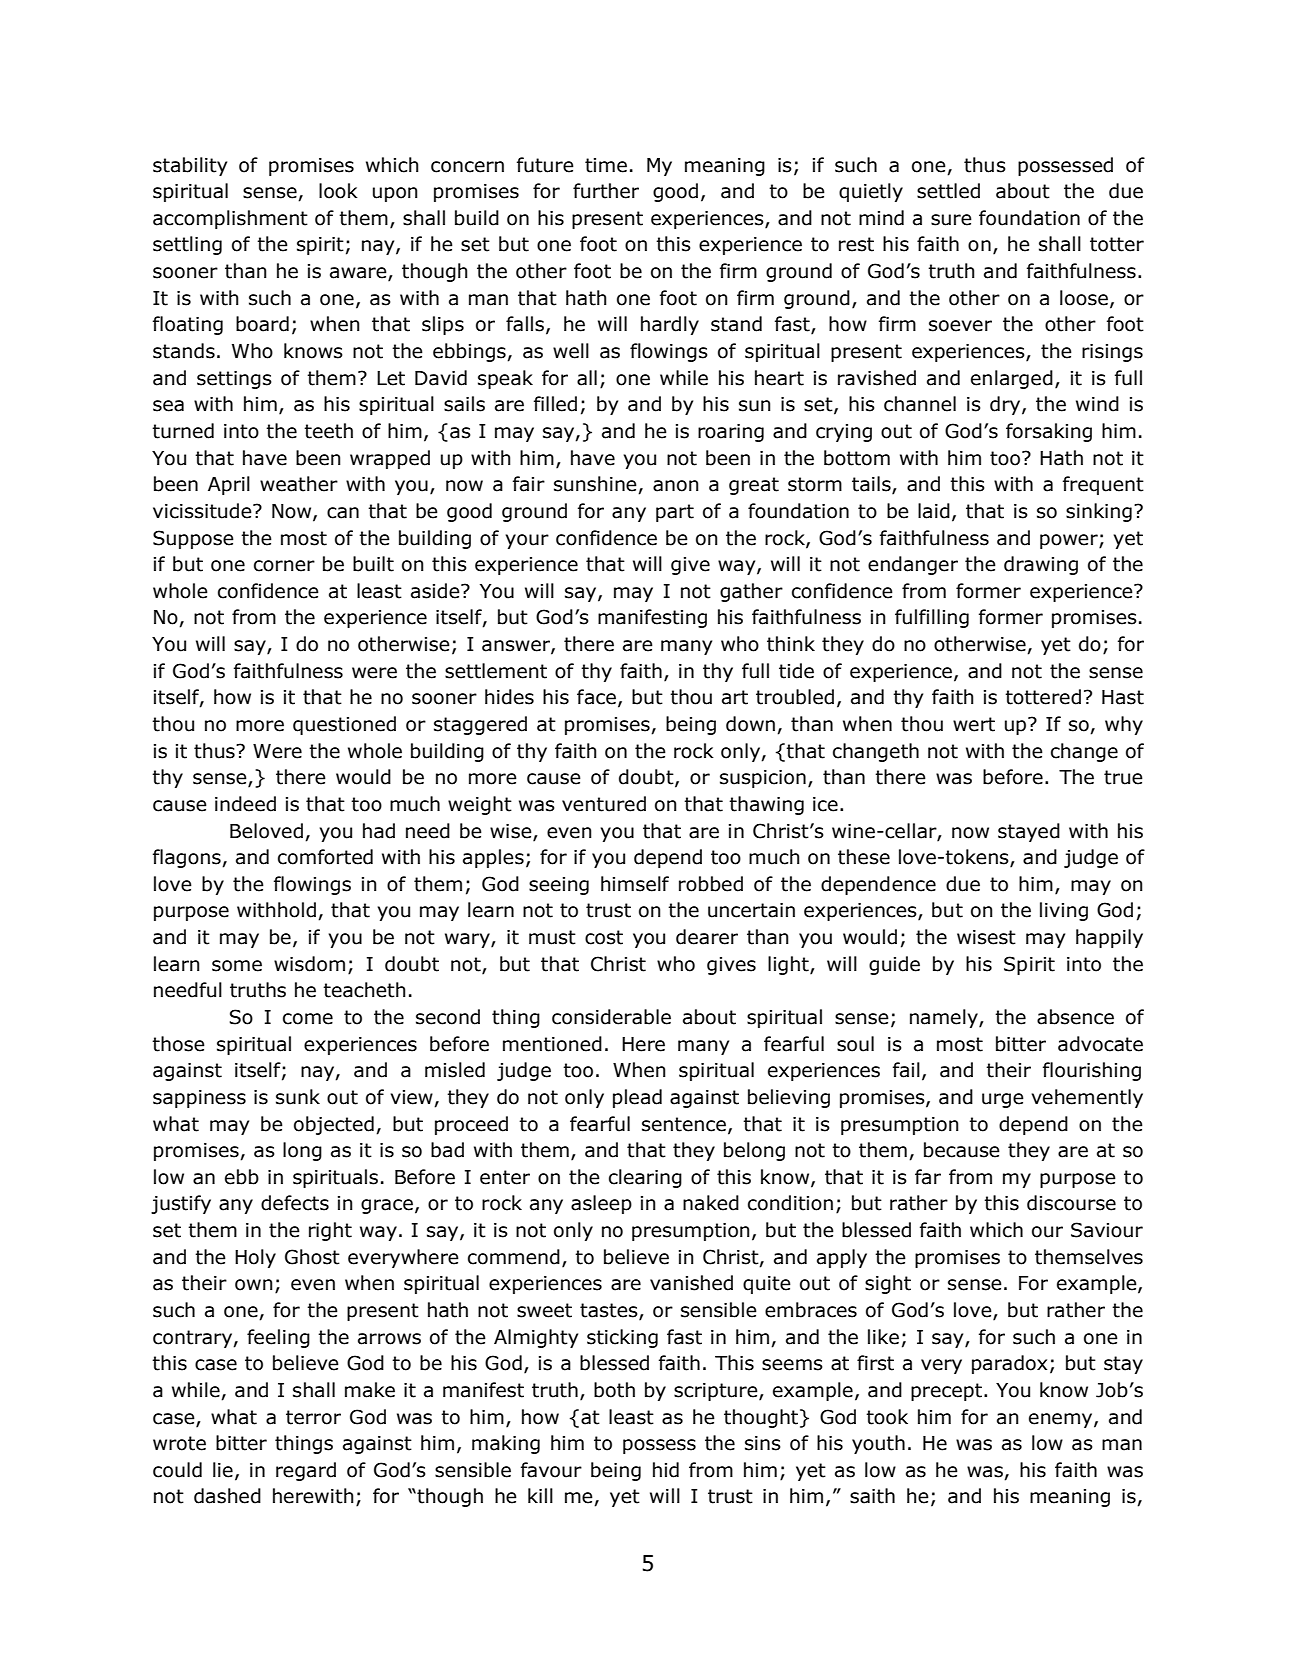 The image size is (1296, 1677). Describe the element at coordinates (604, 804) in the screenshot. I see `ventured` at that location.
